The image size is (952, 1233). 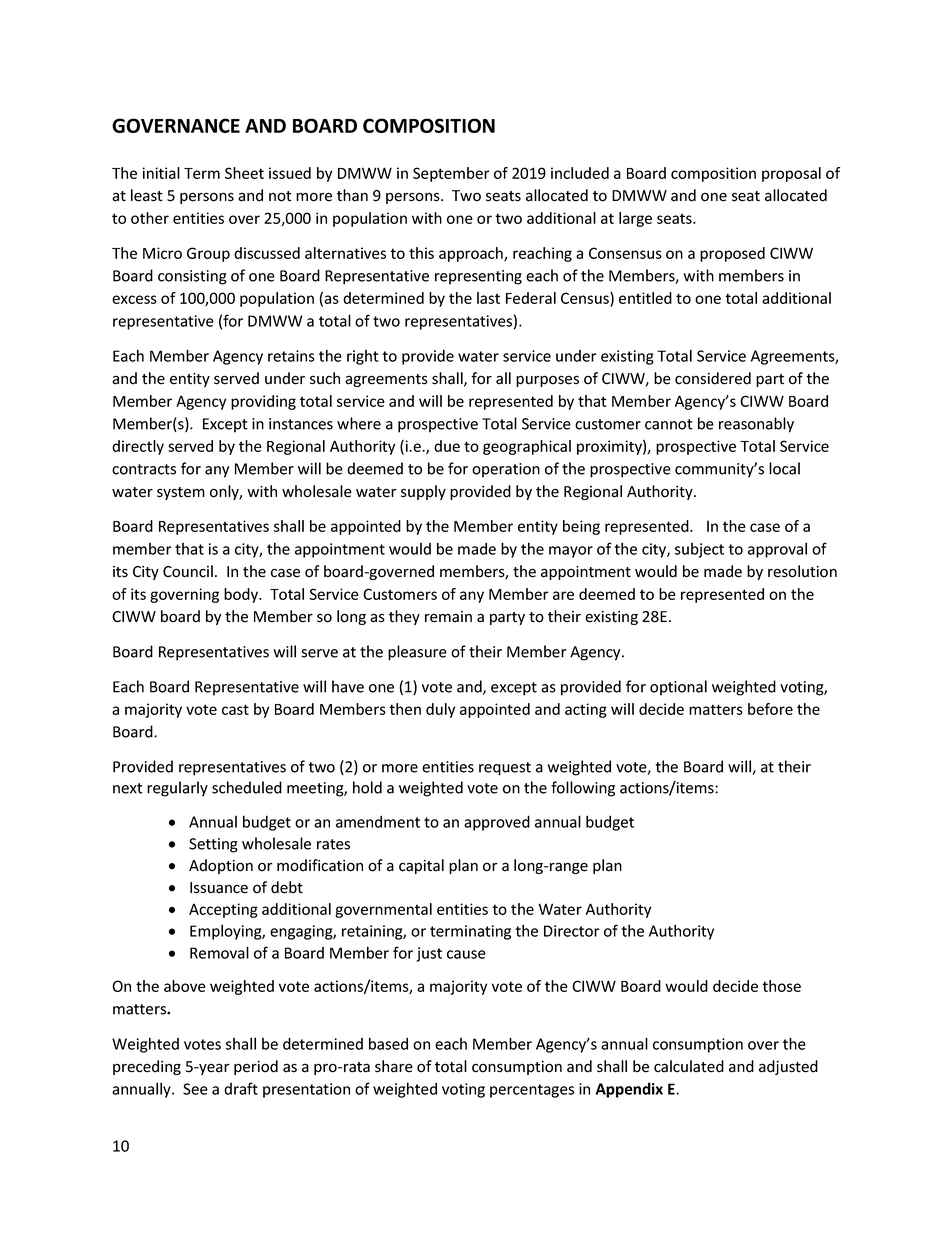 I want to click on providing, so click(x=263, y=402).
